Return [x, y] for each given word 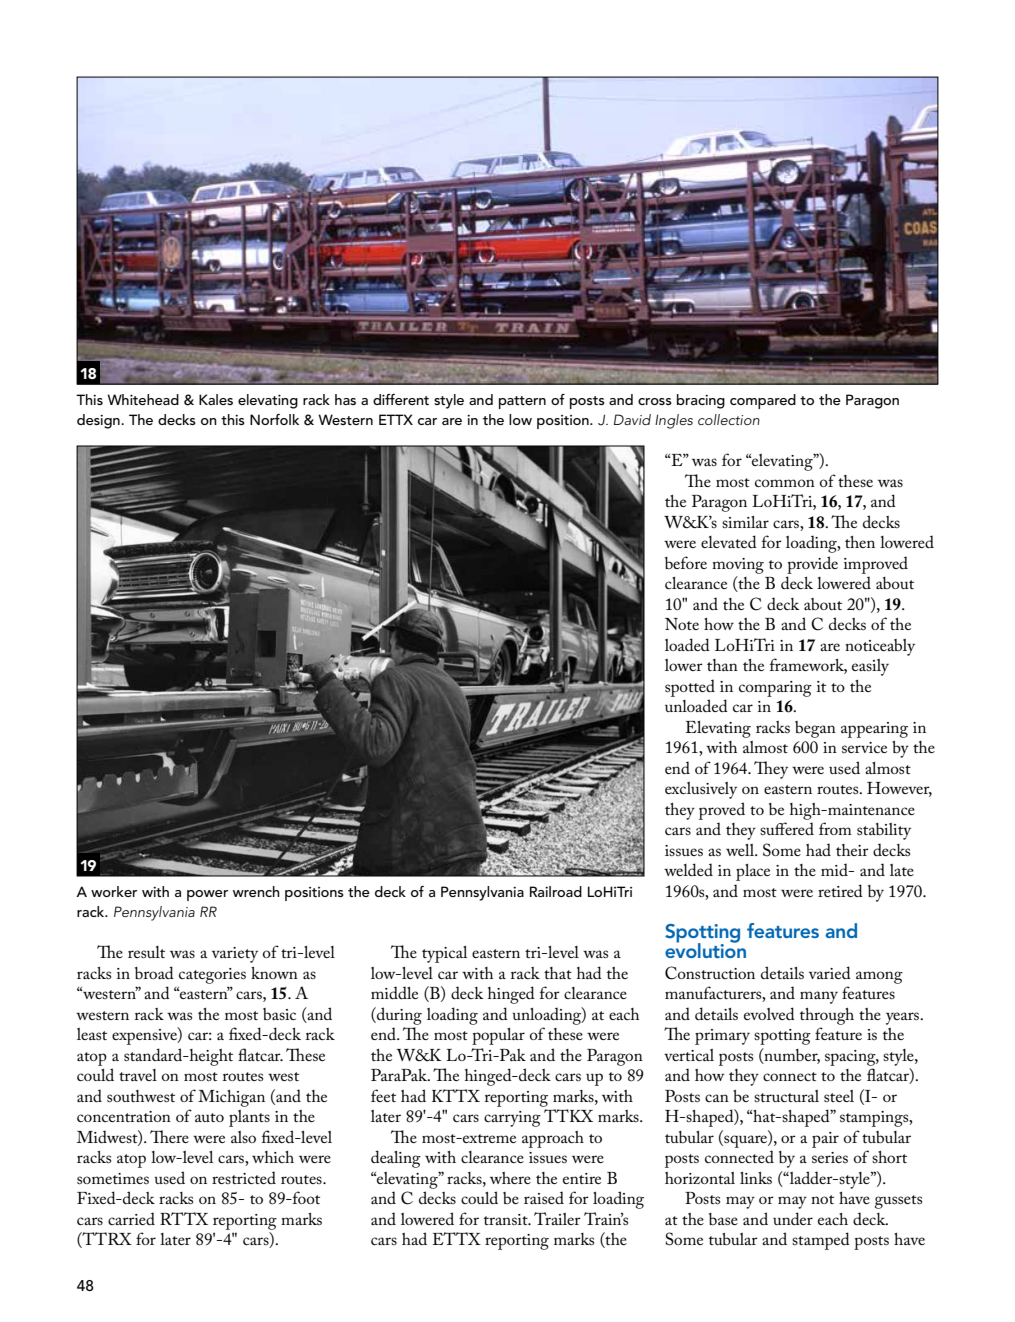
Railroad [556, 891]
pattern [522, 402]
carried [131, 1218]
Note [682, 624]
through [827, 1016]
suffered [787, 828]
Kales [216, 399]
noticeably [880, 647]
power [207, 895]
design [99, 421]
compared [763, 401]
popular [498, 1036]
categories [212, 976]
